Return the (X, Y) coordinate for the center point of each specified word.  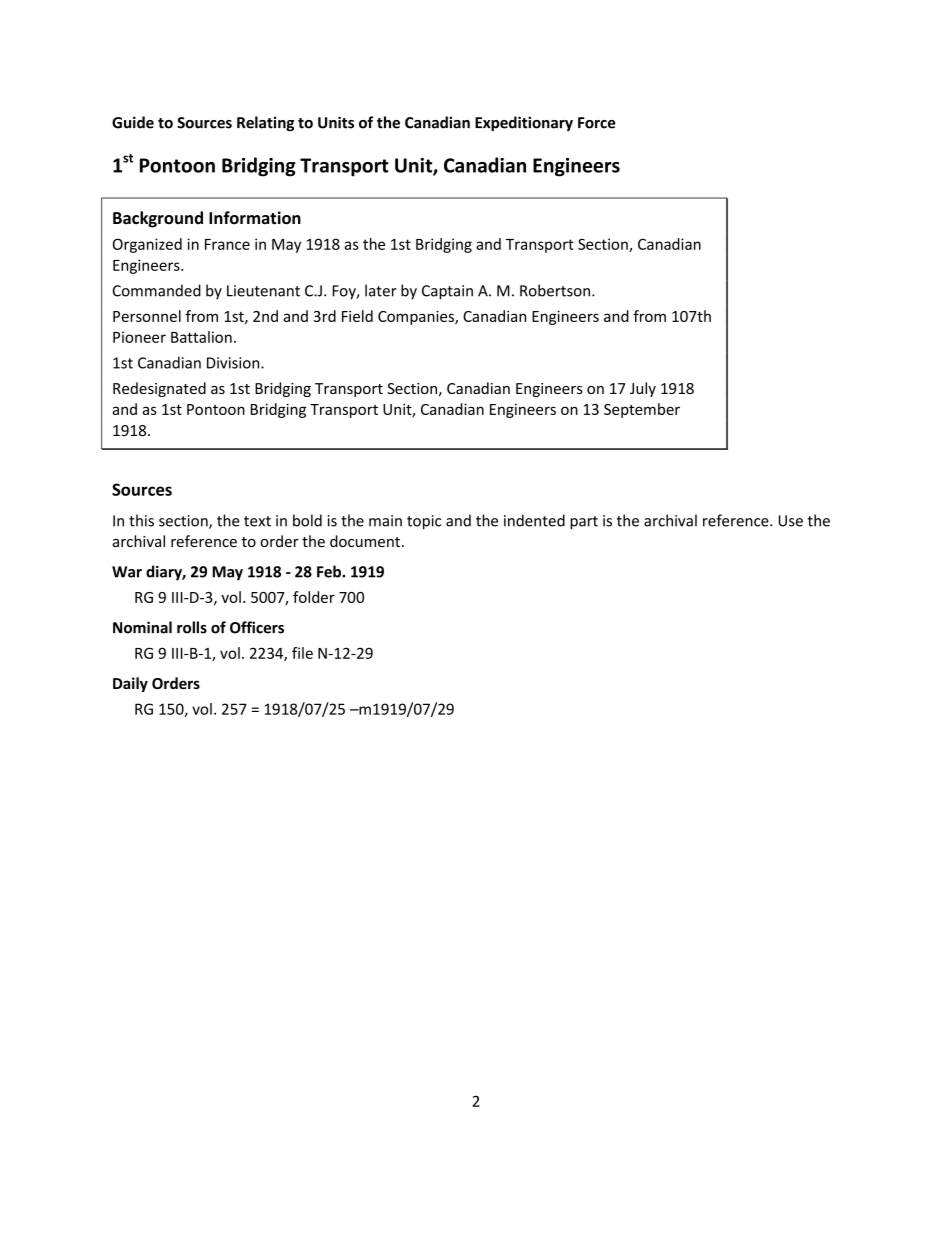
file (302, 653)
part (584, 523)
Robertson (555, 290)
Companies (417, 317)
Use (790, 521)
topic (424, 522)
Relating (265, 123)
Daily (130, 684)
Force (597, 123)
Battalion (201, 337)
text (257, 521)
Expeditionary (524, 123)
